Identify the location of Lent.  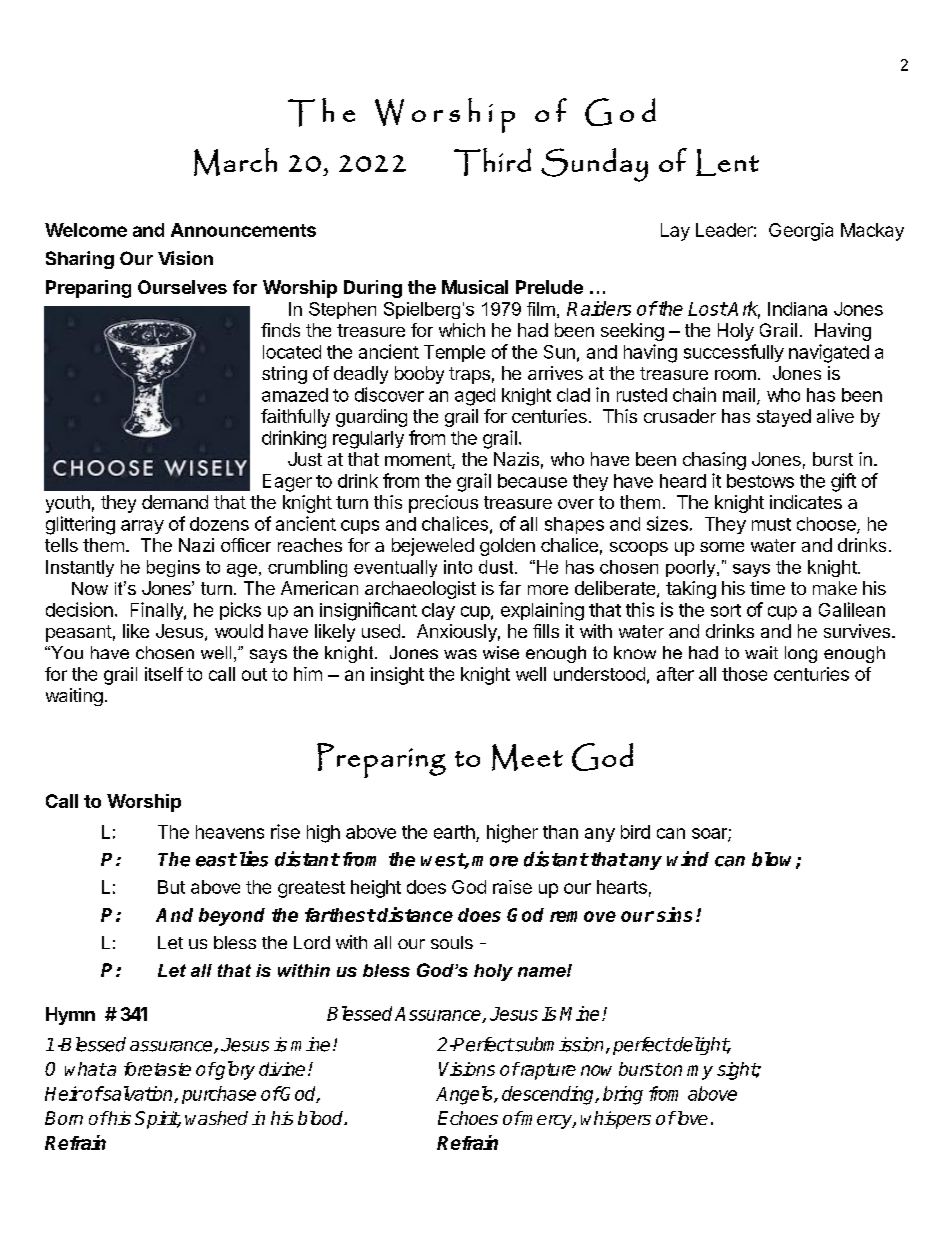
(727, 162).
